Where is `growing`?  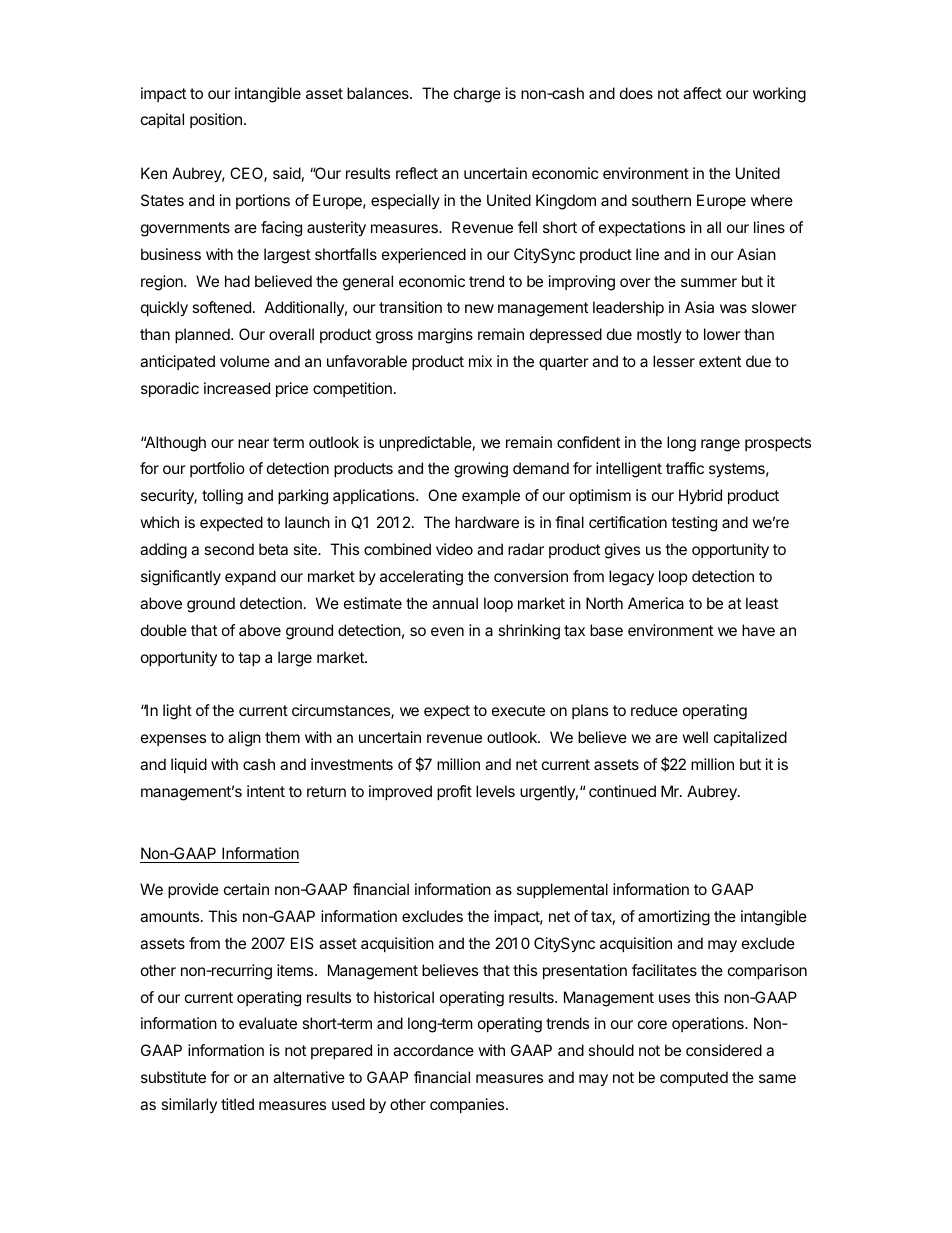 growing is located at coordinates (481, 470).
